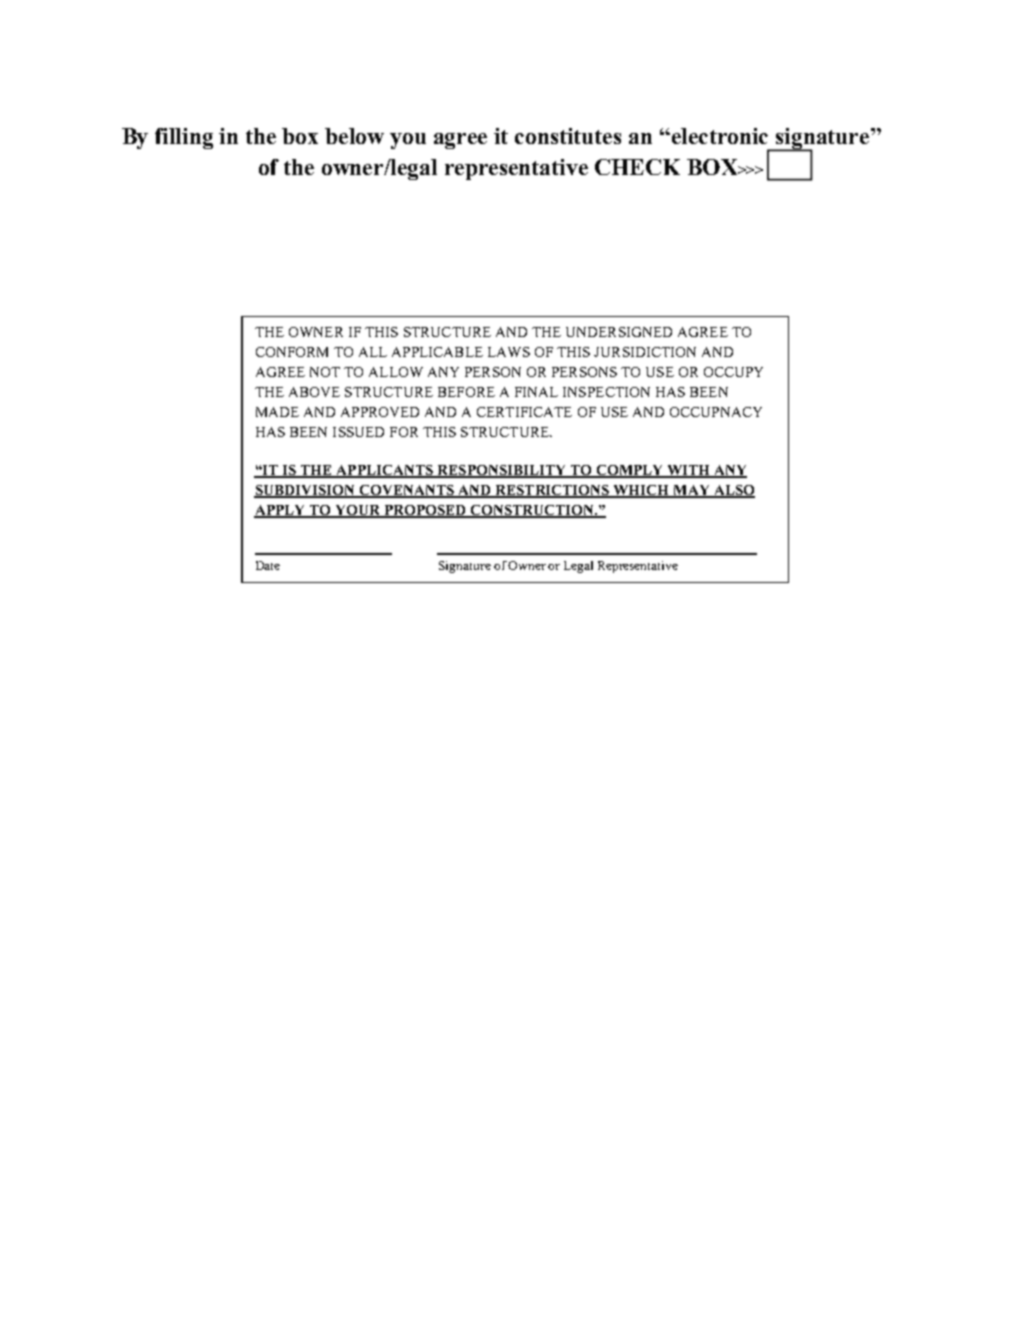  I want to click on CONFORM, so click(292, 352).
